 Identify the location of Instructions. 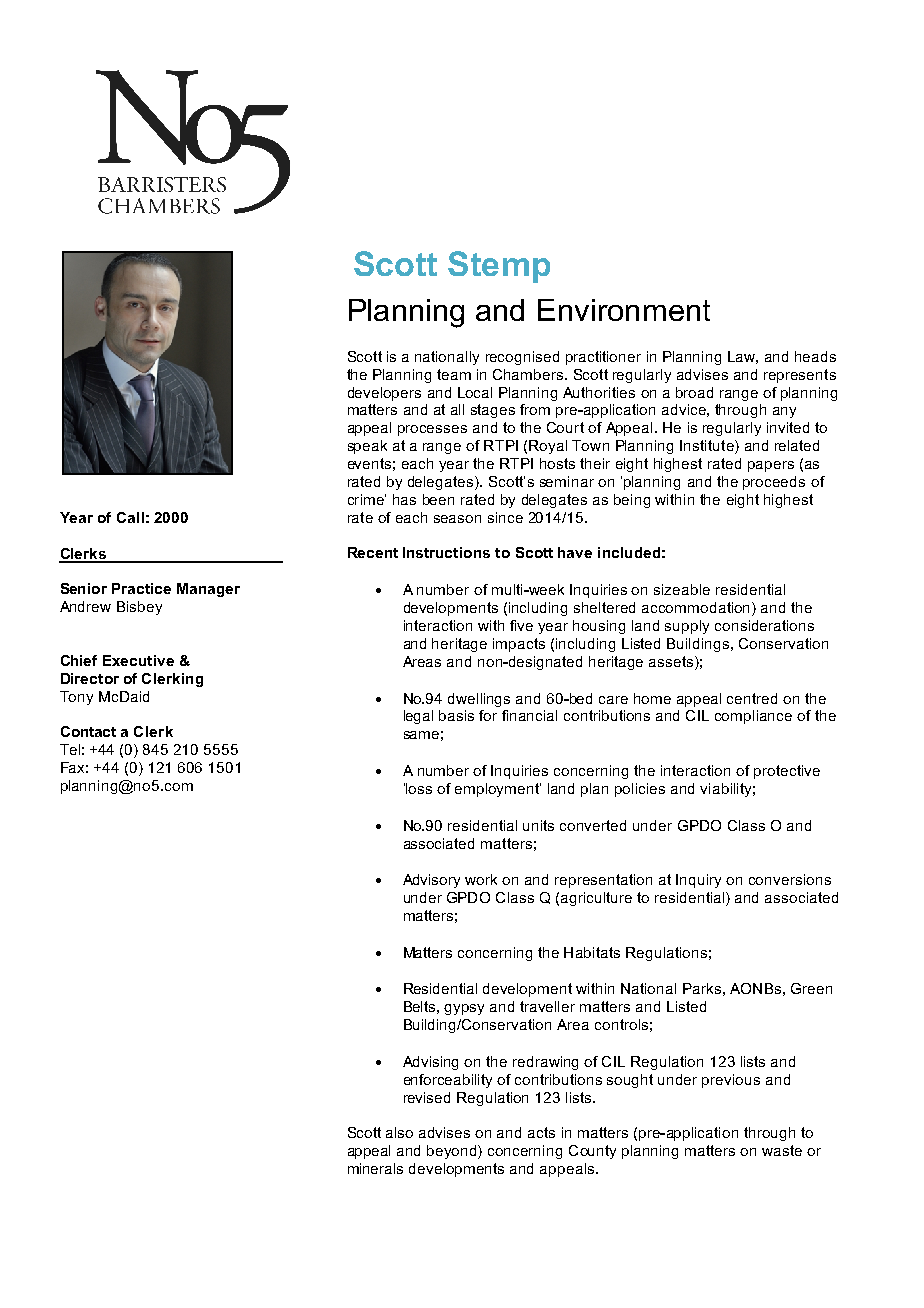
(446, 552).
